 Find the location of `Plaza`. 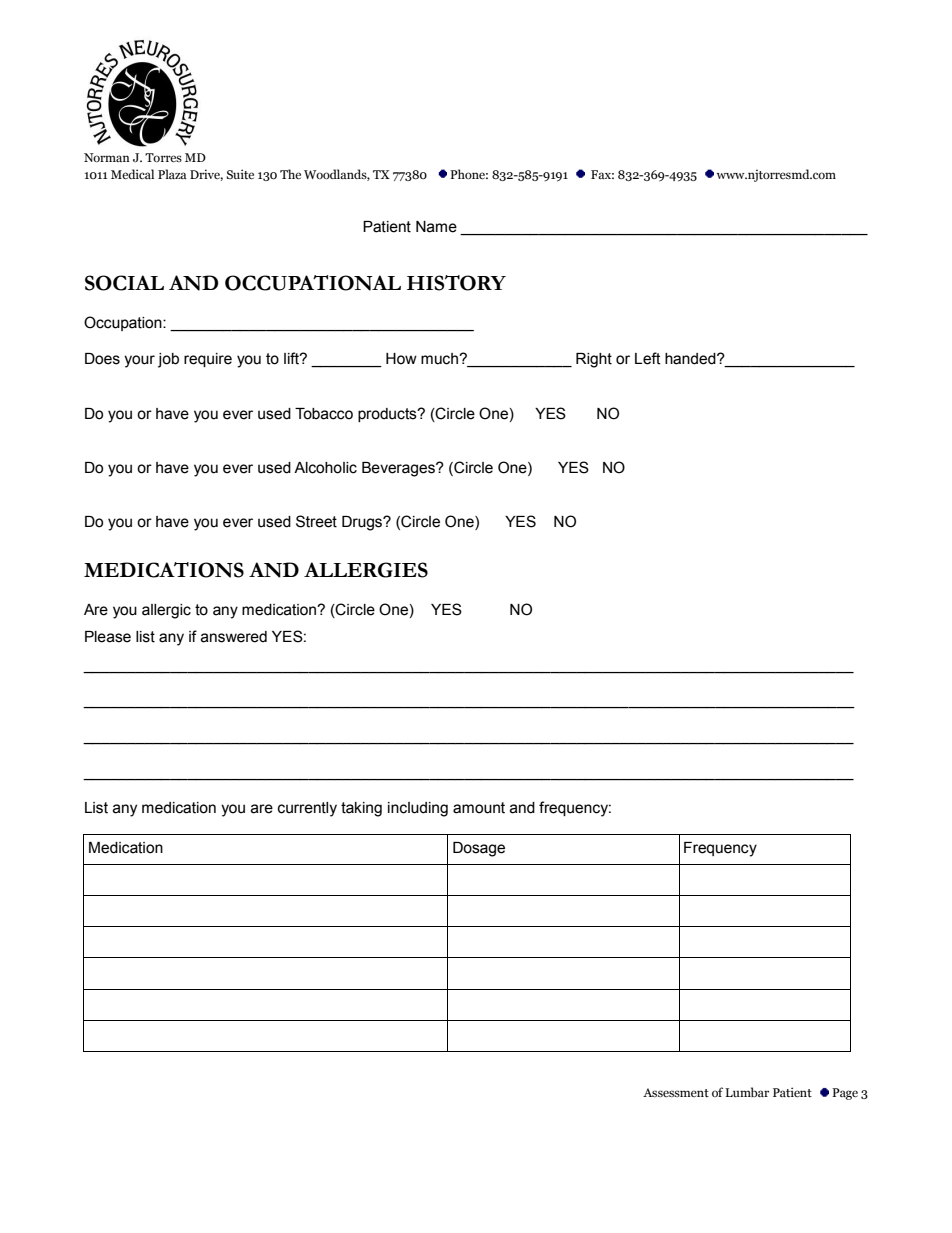

Plaza is located at coordinates (172, 174).
